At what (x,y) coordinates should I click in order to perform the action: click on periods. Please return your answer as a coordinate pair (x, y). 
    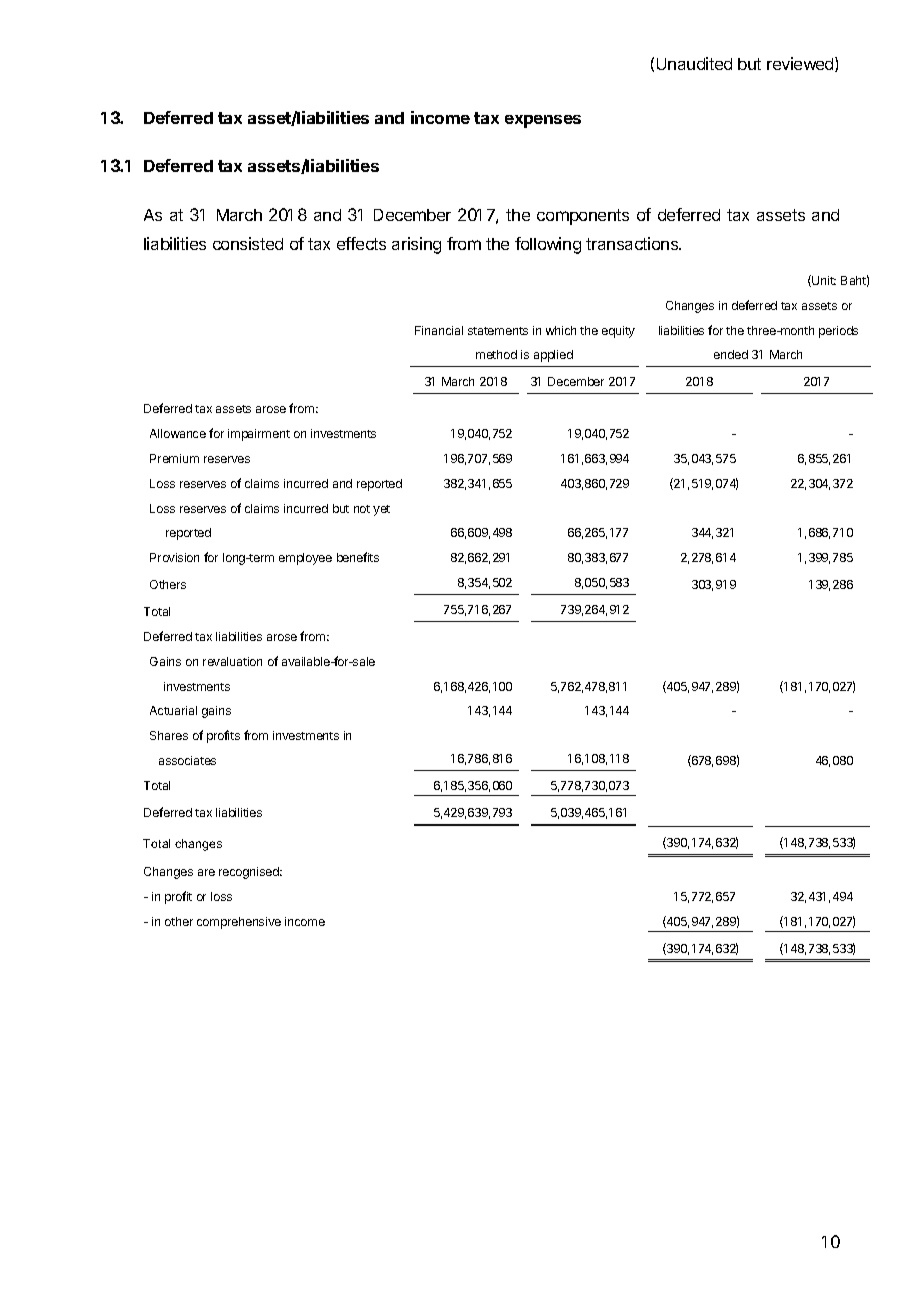
    Looking at the image, I should click on (838, 332).
